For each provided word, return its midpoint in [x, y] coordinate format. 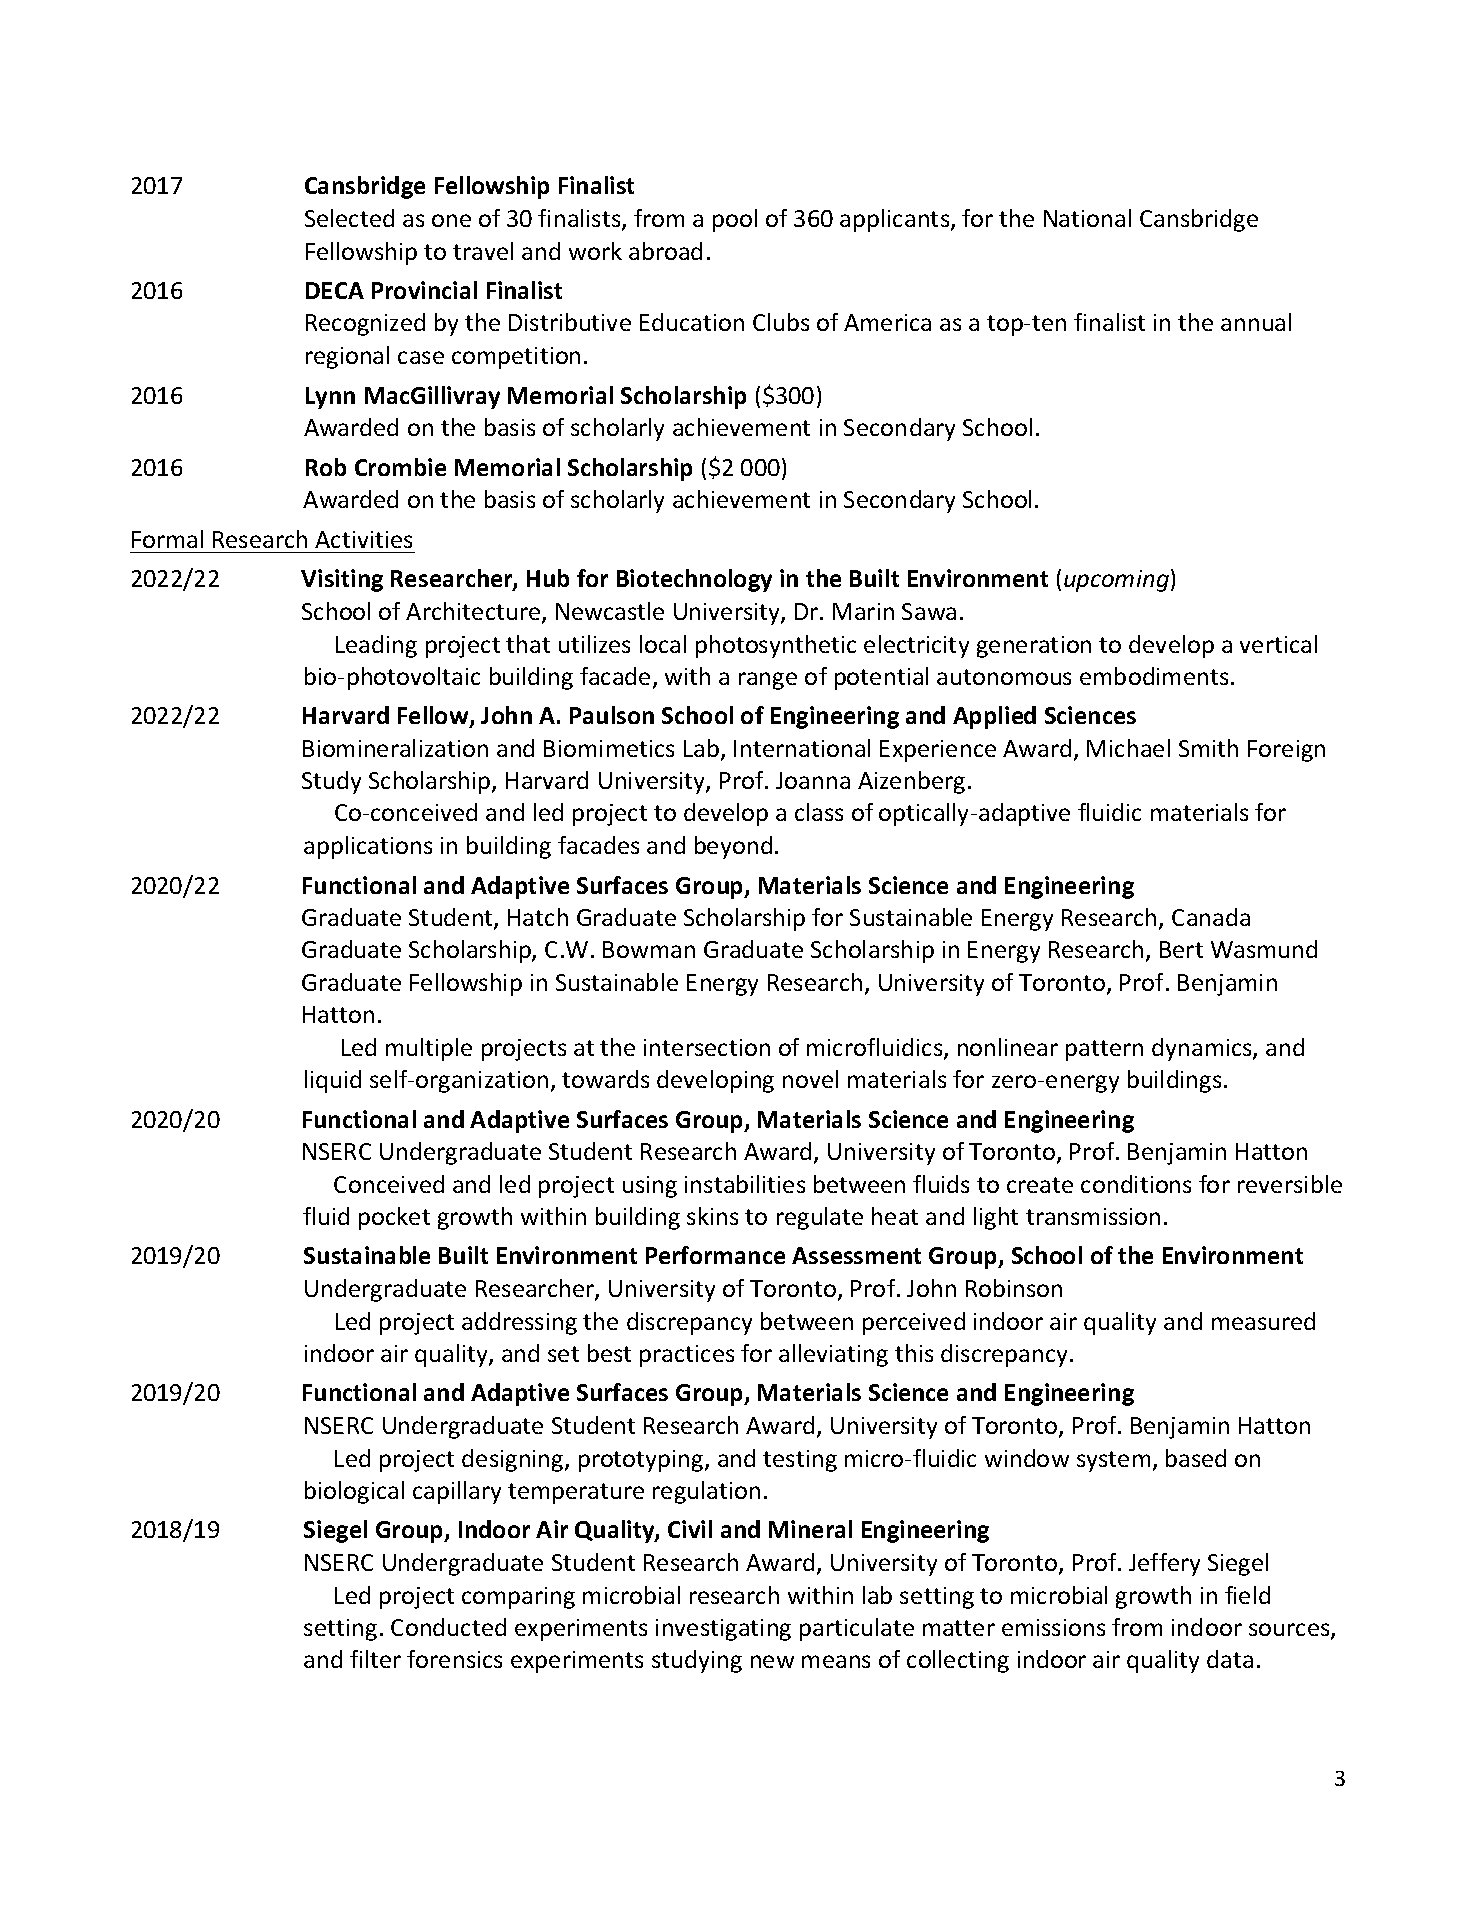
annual [1256, 322]
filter [375, 1659]
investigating [723, 1630]
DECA [335, 290]
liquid [333, 1081]
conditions [1136, 1184]
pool [735, 220]
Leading [376, 646]
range [768, 681]
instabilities [745, 1184]
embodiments [1154, 676]
